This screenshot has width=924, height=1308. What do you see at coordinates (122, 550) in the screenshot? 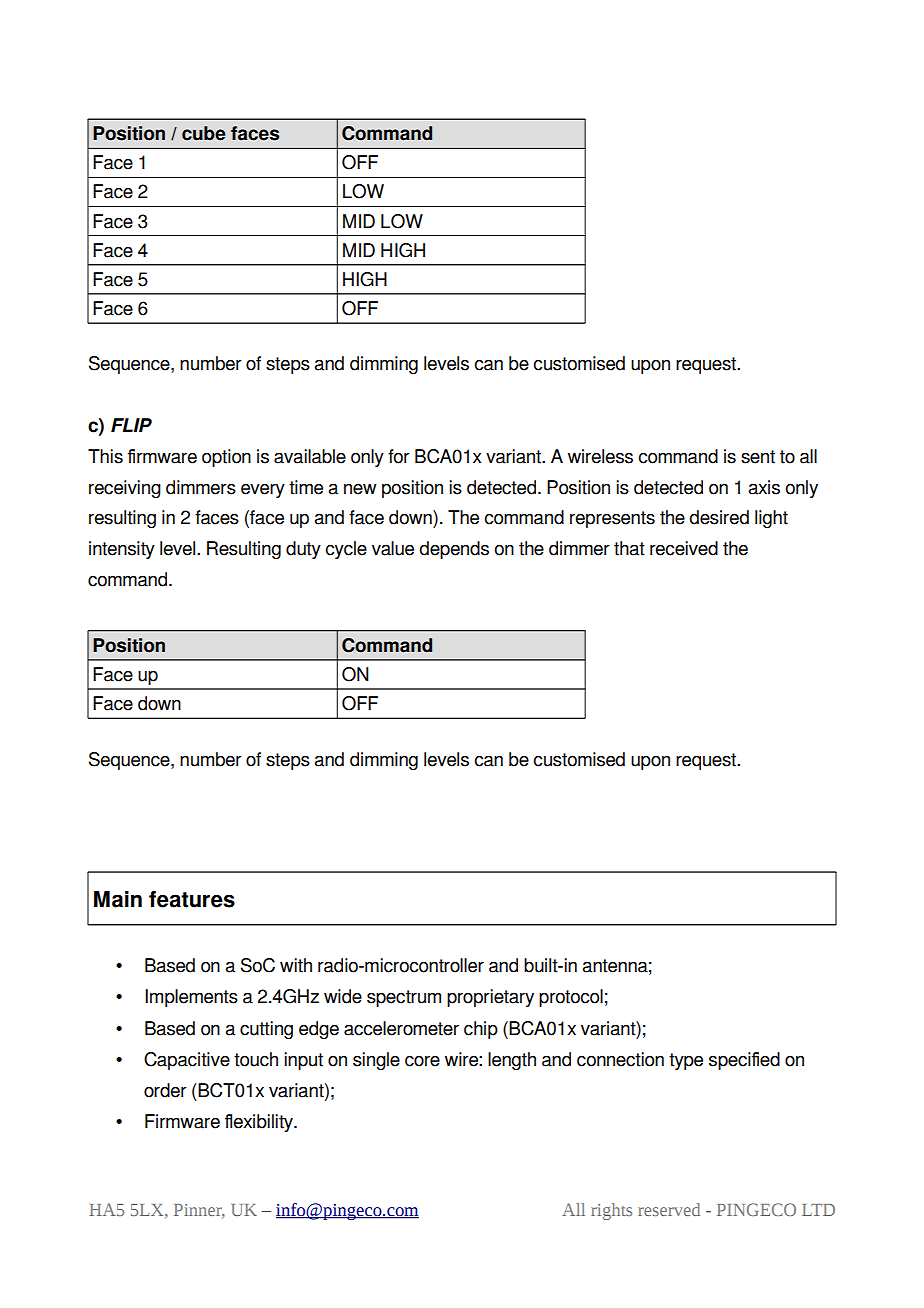
I see `intensity` at bounding box center [122, 550].
